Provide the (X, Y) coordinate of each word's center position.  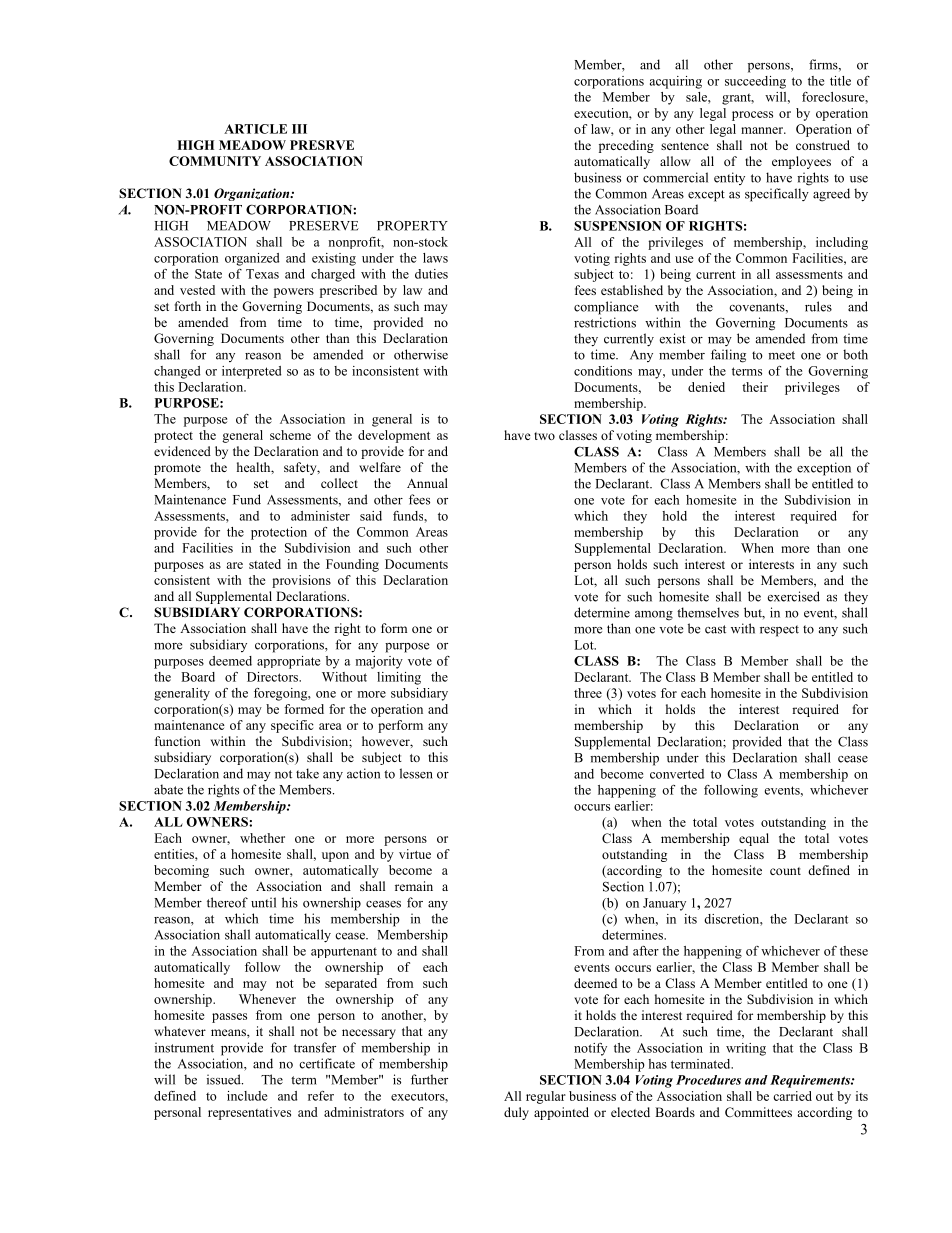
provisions (301, 581)
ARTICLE (255, 129)
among (654, 616)
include (247, 1096)
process (752, 116)
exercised (794, 596)
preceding (626, 146)
